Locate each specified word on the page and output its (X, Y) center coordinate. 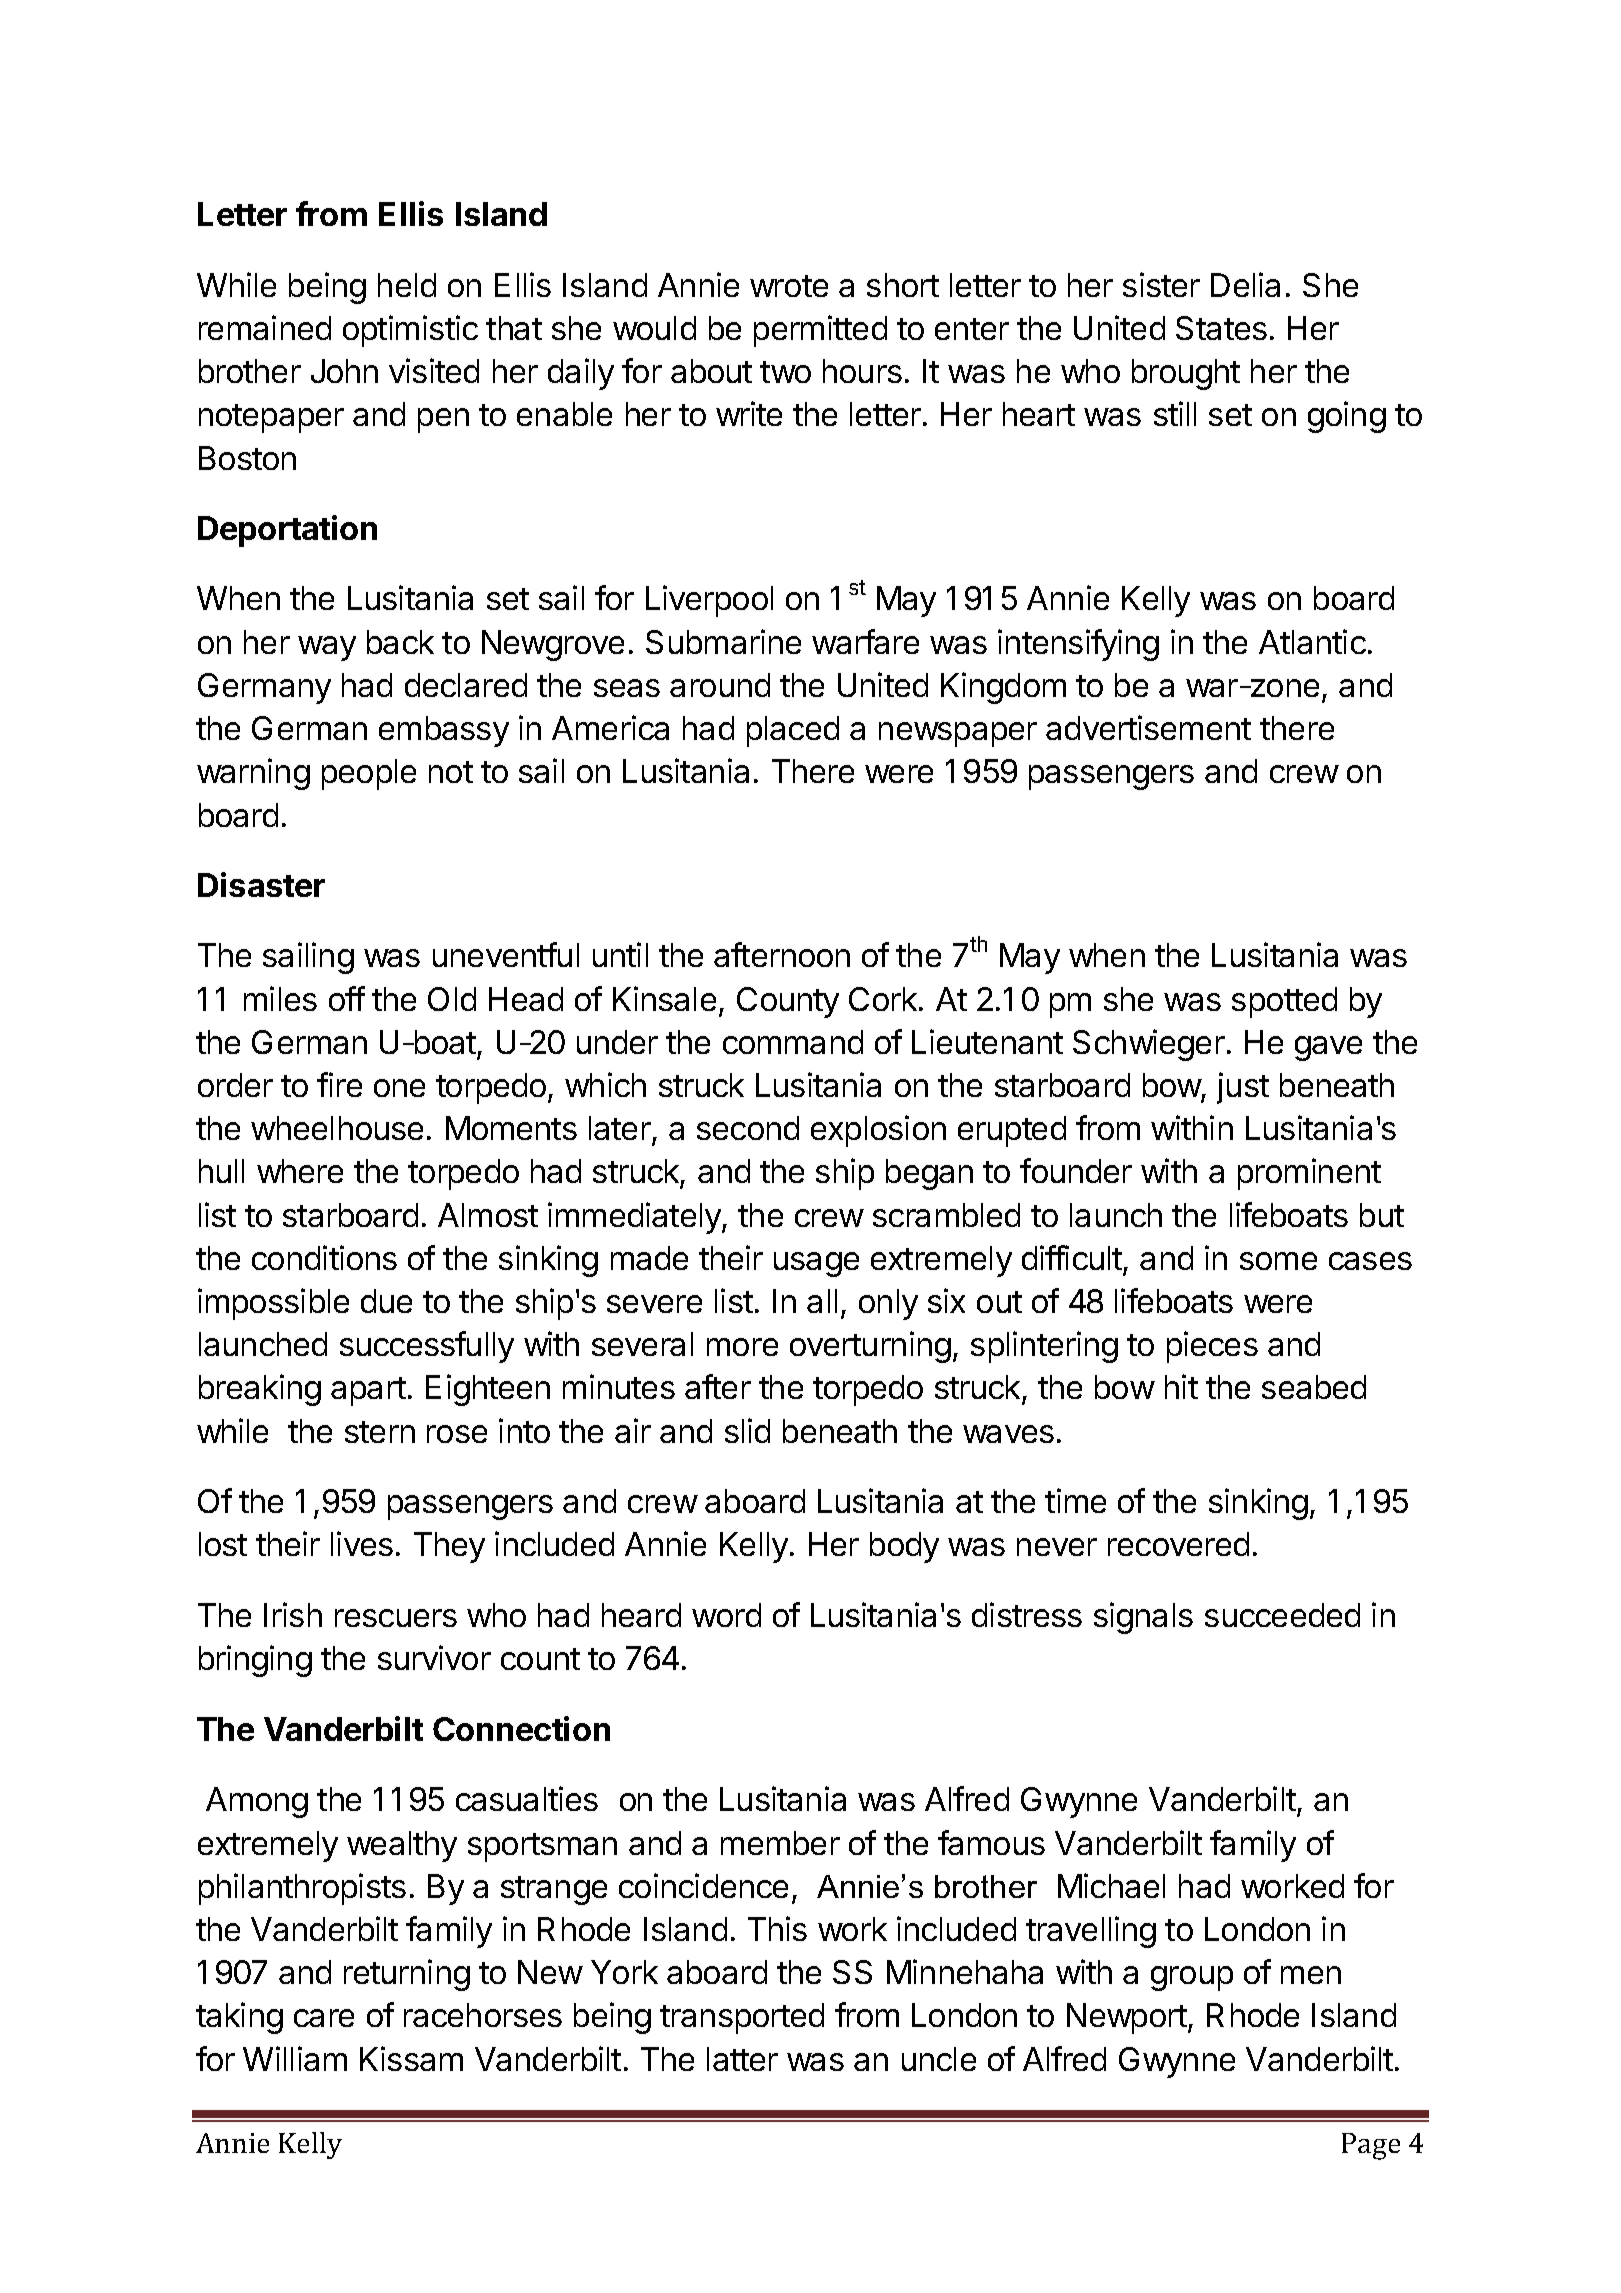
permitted (820, 331)
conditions (324, 1257)
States (1221, 328)
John (344, 371)
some (1278, 1261)
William (295, 2058)
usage (816, 1264)
